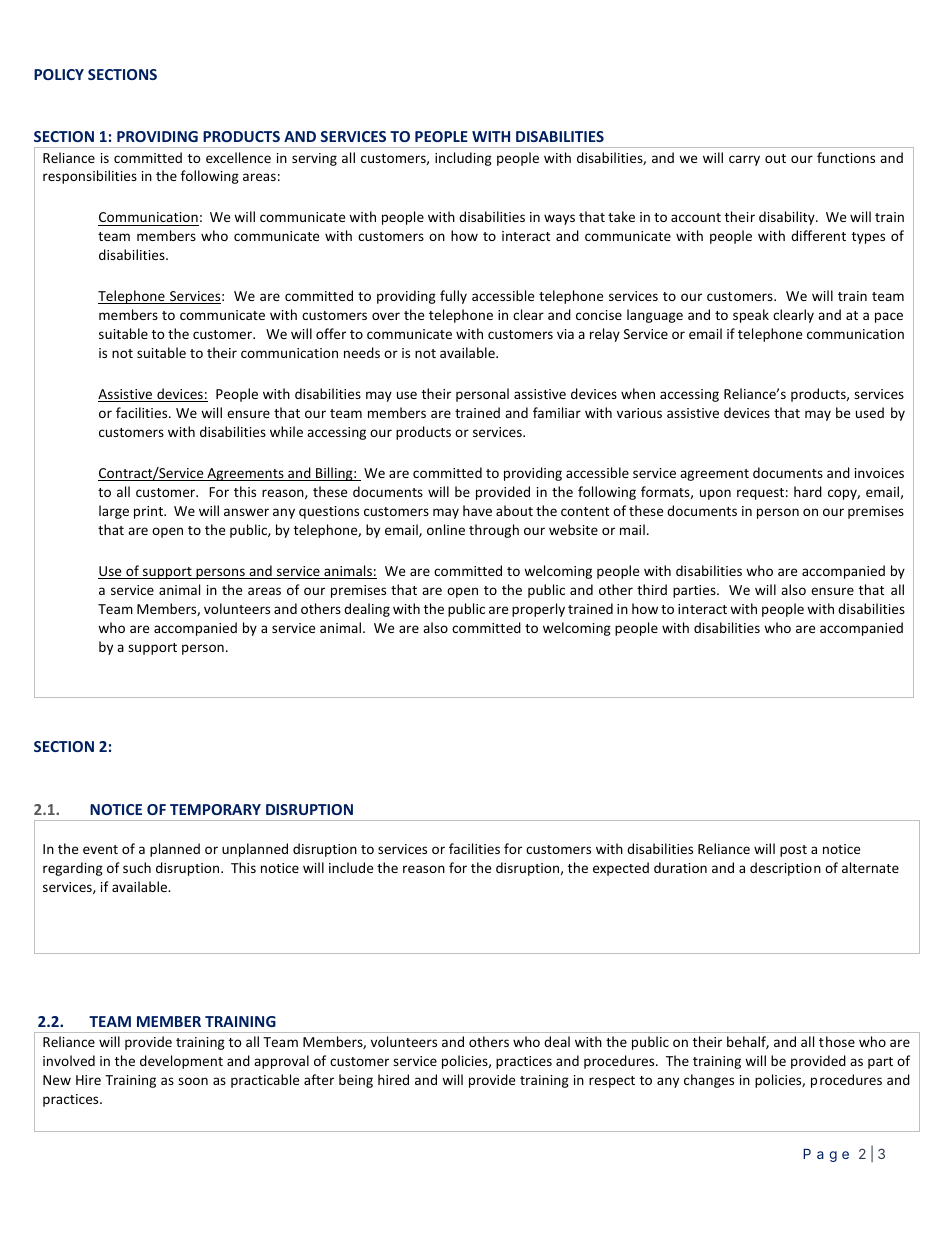 Image resolution: width=952 pixels, height=1233 pixels. What do you see at coordinates (181, 1062) in the document?
I see `development` at bounding box center [181, 1062].
